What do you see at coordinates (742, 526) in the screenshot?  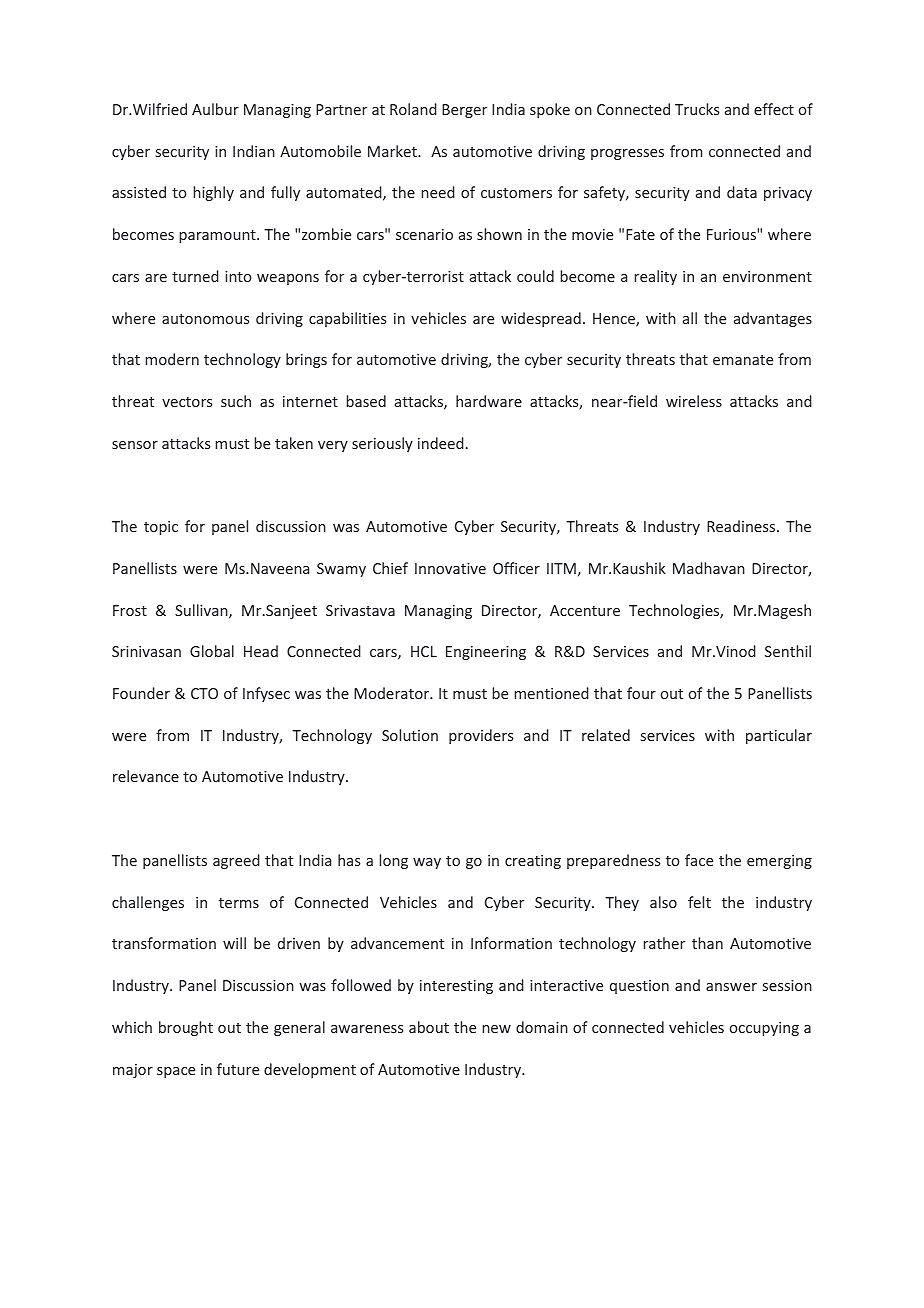 I see `Readiness` at bounding box center [742, 526].
